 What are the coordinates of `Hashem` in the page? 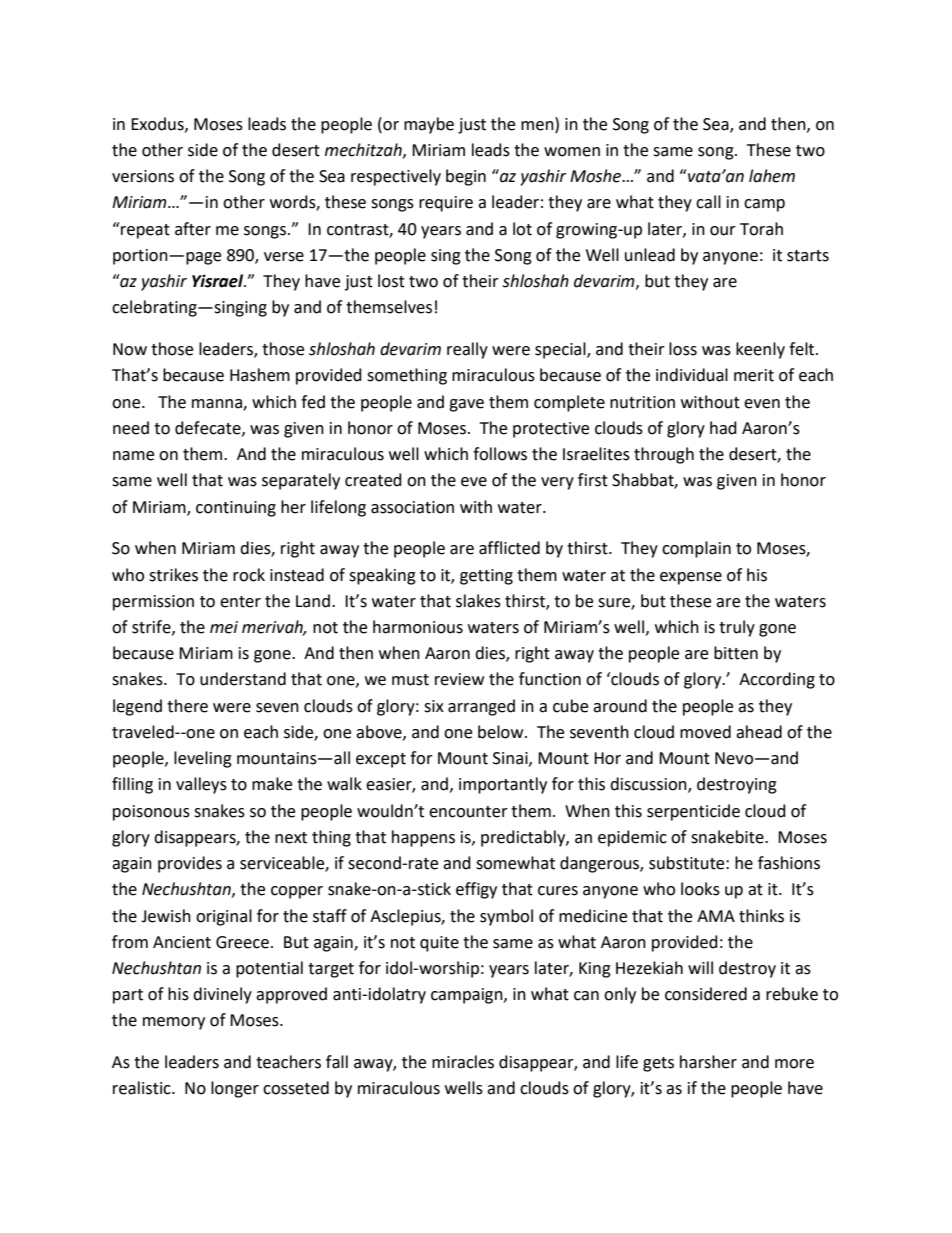 It's located at (260, 375).
